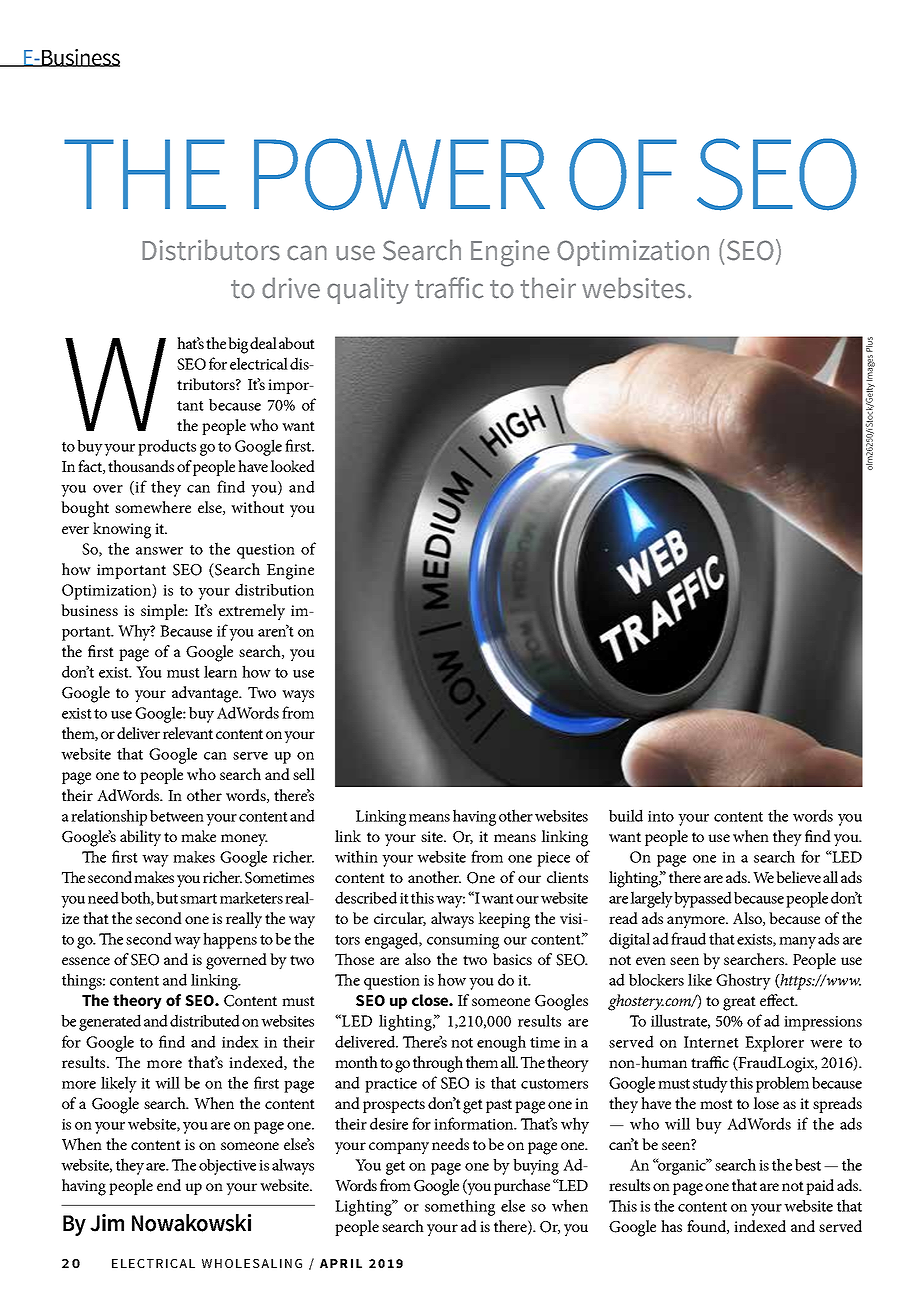 The image size is (924, 1294). I want to click on drive, so click(291, 288).
